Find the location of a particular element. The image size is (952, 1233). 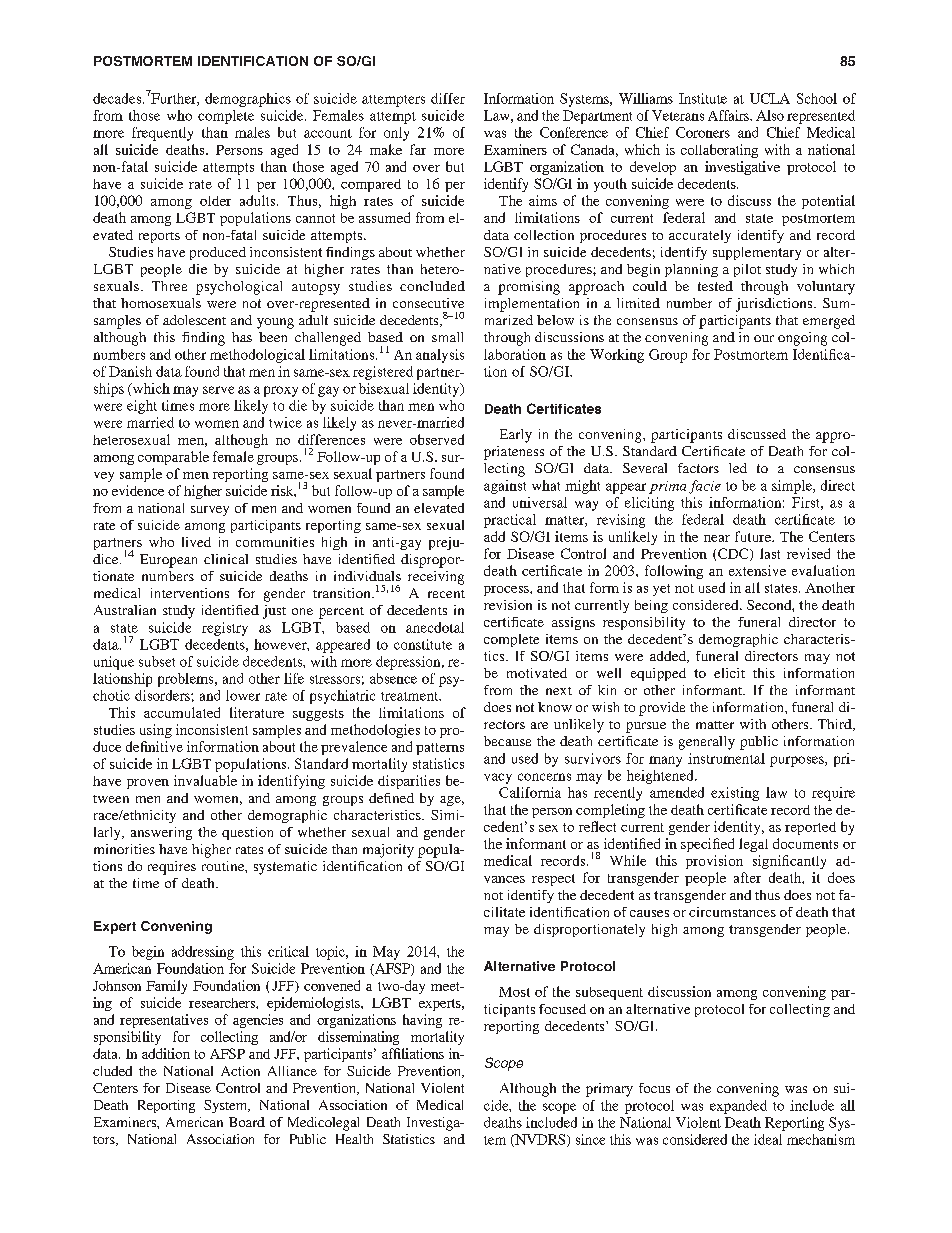

far is located at coordinates (418, 149).
